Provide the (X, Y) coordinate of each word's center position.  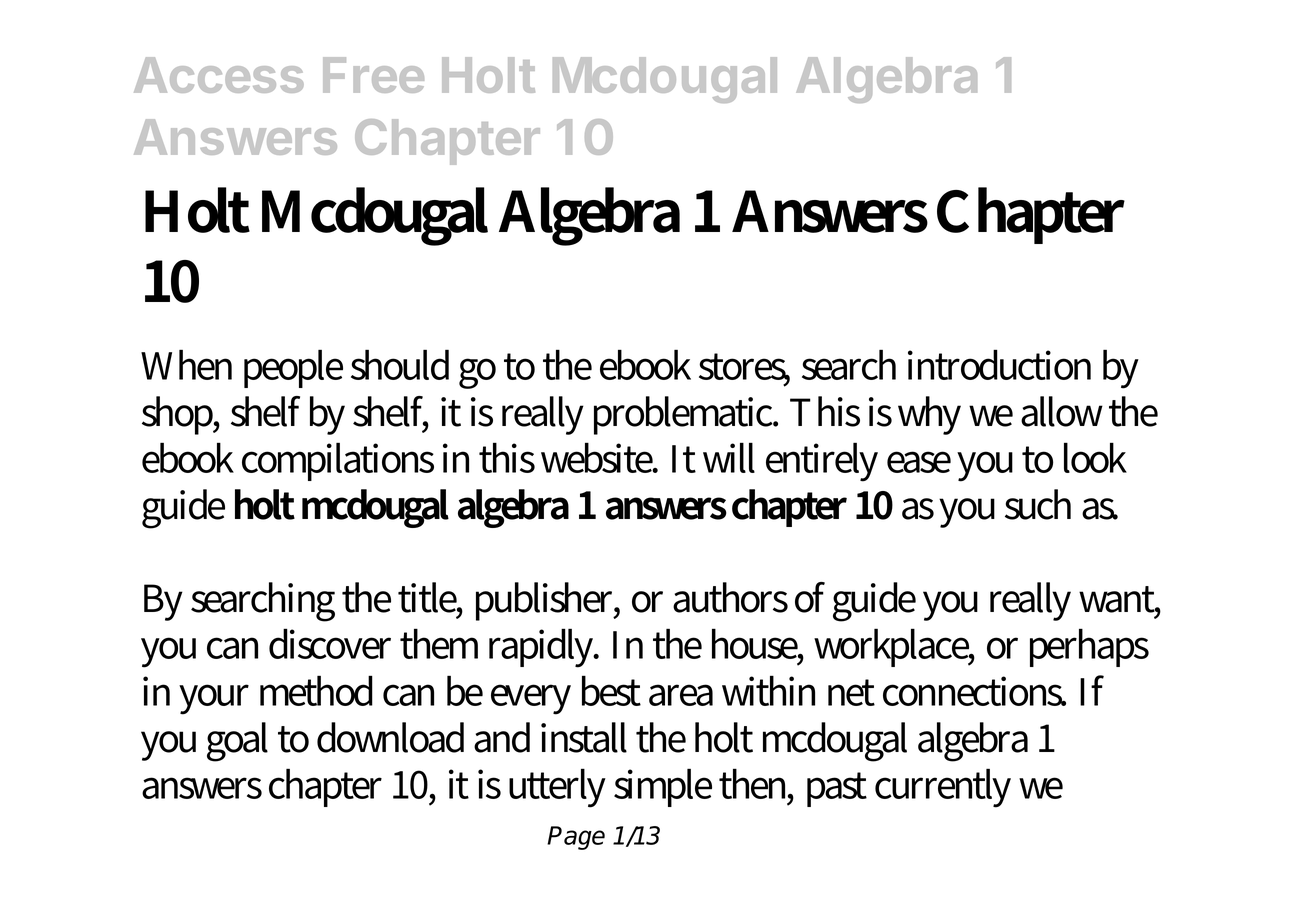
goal (237, 742)
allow (1062, 411)
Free (373, 75)
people (293, 368)
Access (219, 75)
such (1038, 504)
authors (730, 597)
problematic (685, 415)
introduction (999, 364)
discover (330, 643)
